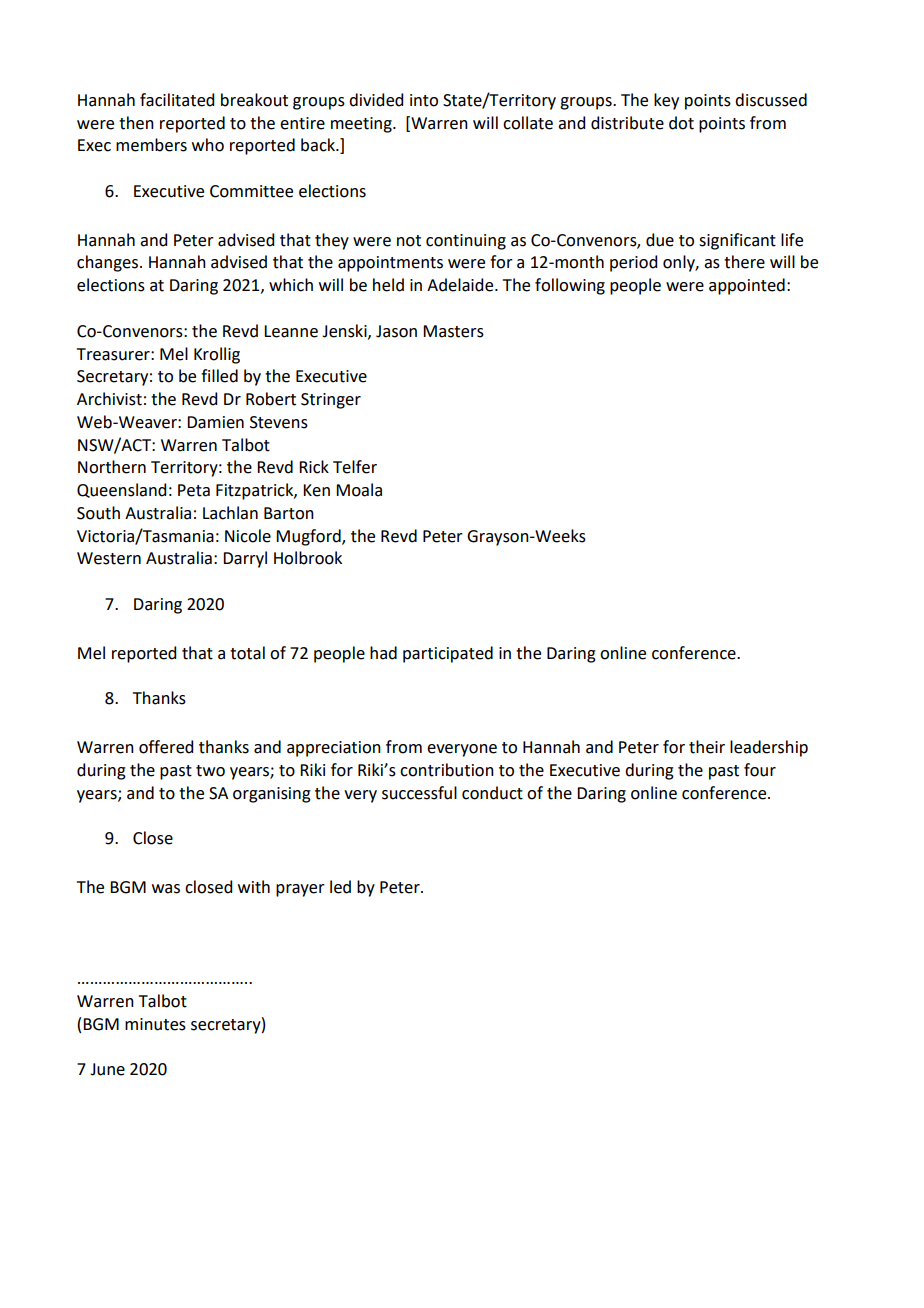 This document has width=924, height=1308. Describe the element at coordinates (747, 286) in the document. I see `appointed` at that location.
